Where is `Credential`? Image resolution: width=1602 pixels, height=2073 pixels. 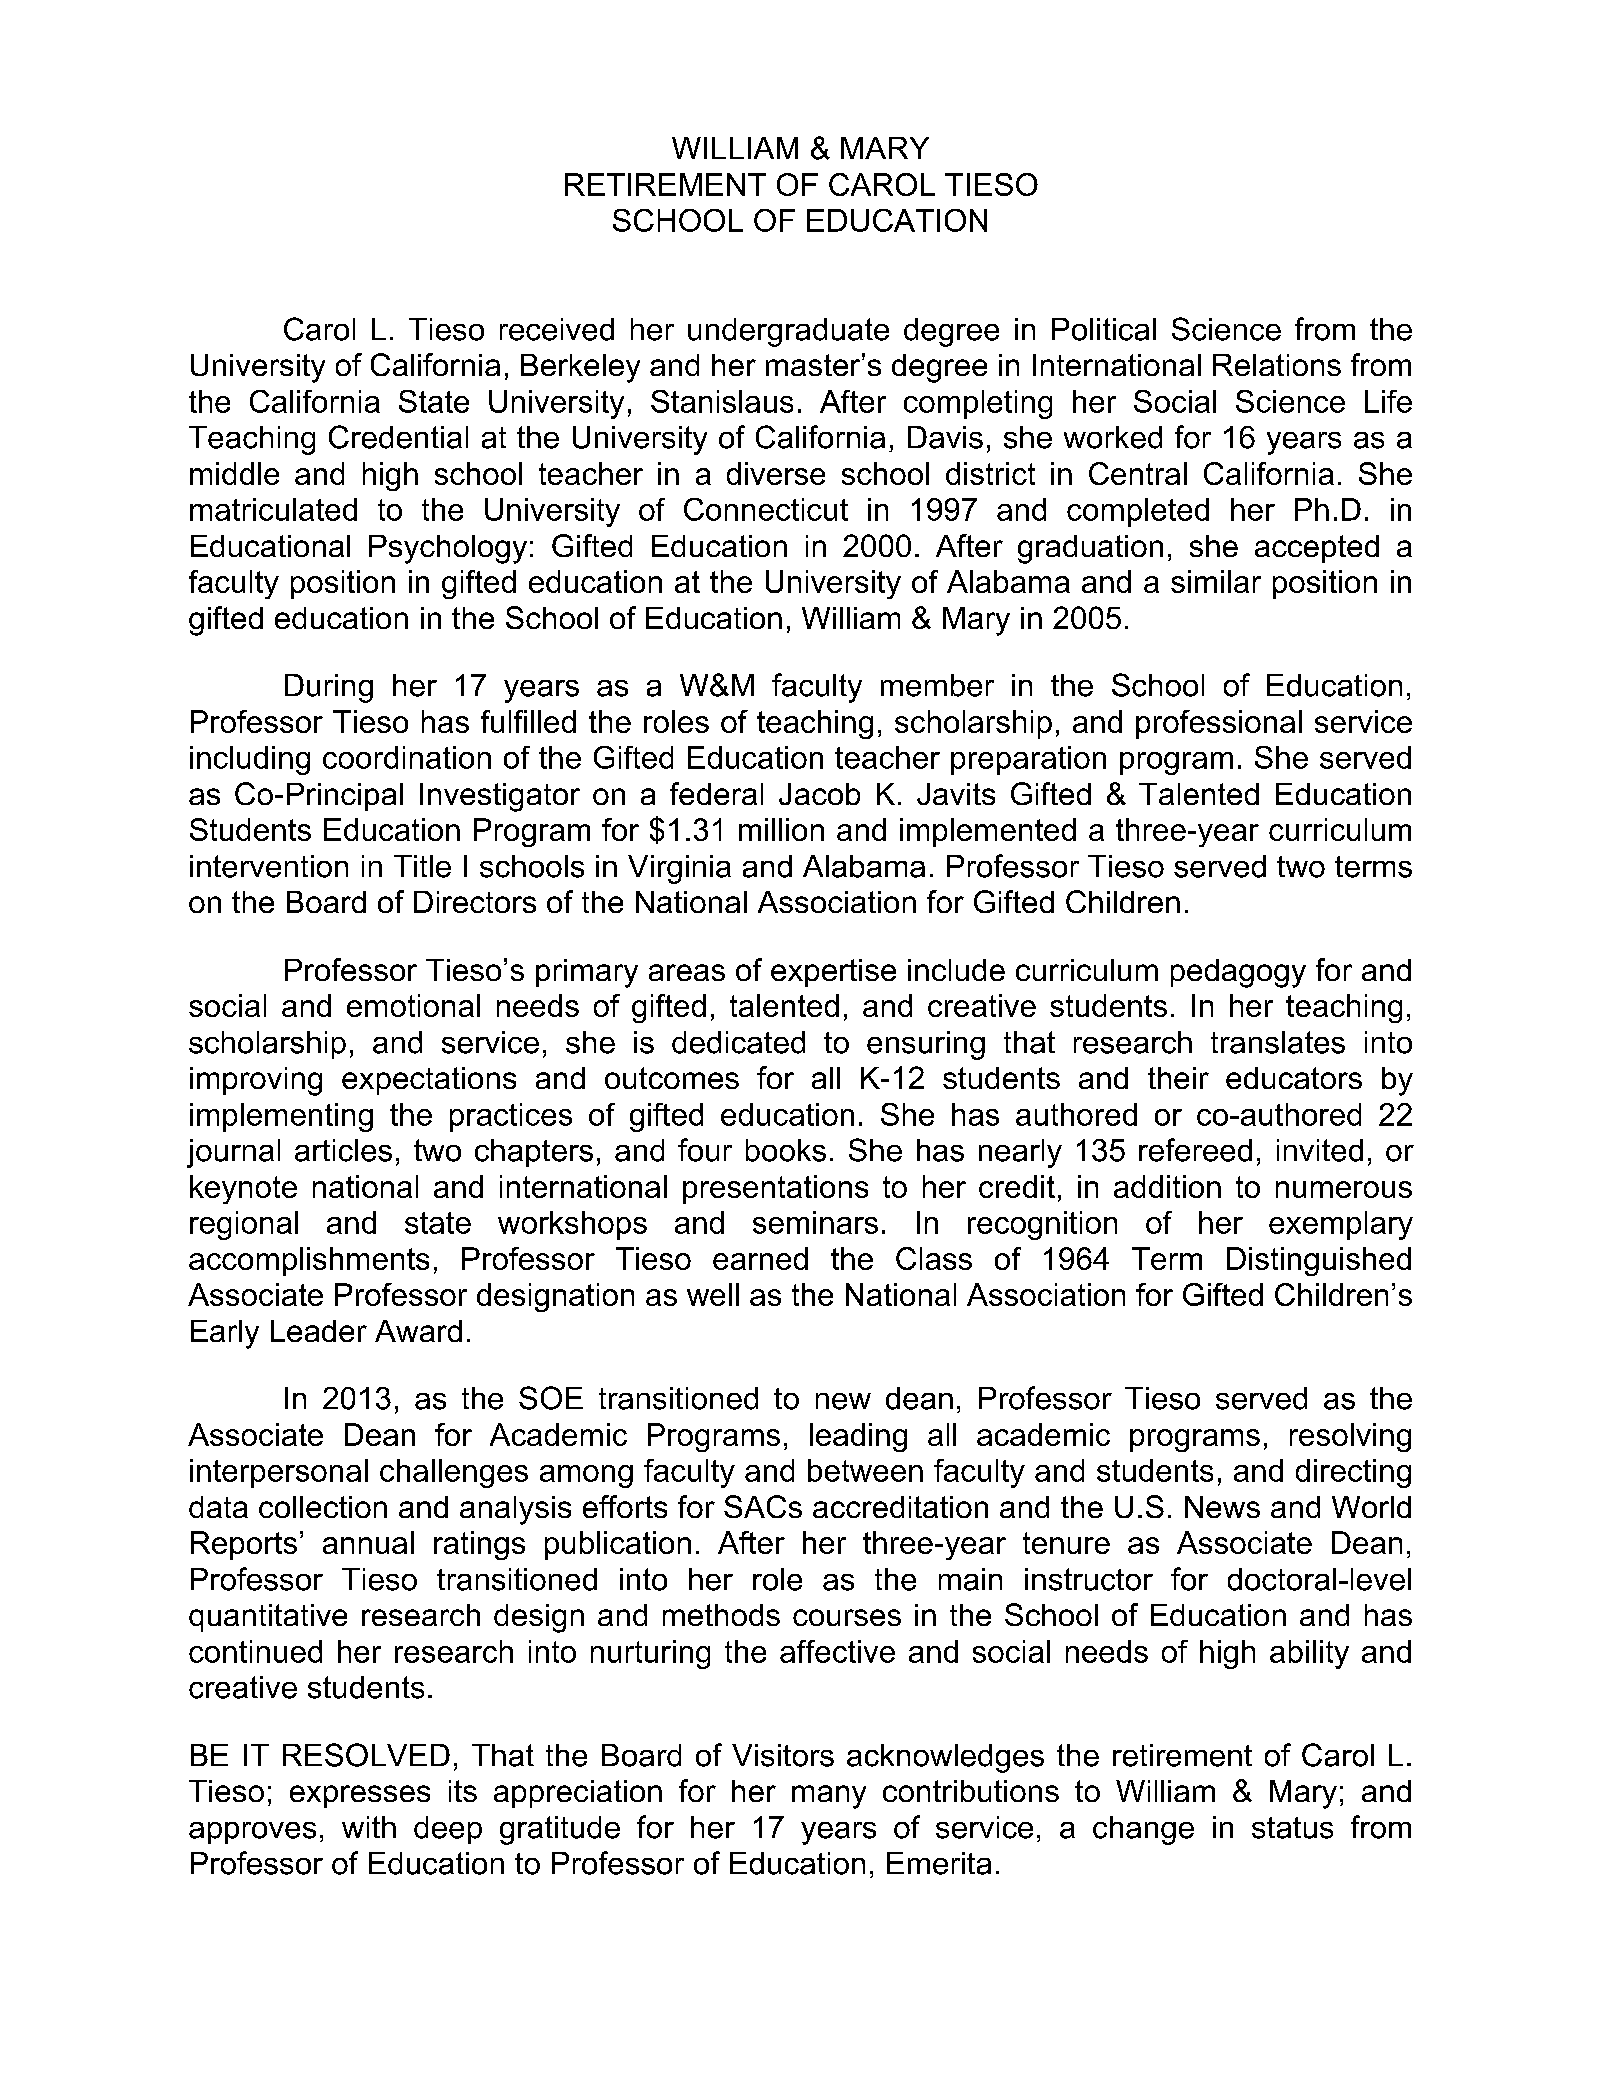 Credential is located at coordinates (398, 437).
